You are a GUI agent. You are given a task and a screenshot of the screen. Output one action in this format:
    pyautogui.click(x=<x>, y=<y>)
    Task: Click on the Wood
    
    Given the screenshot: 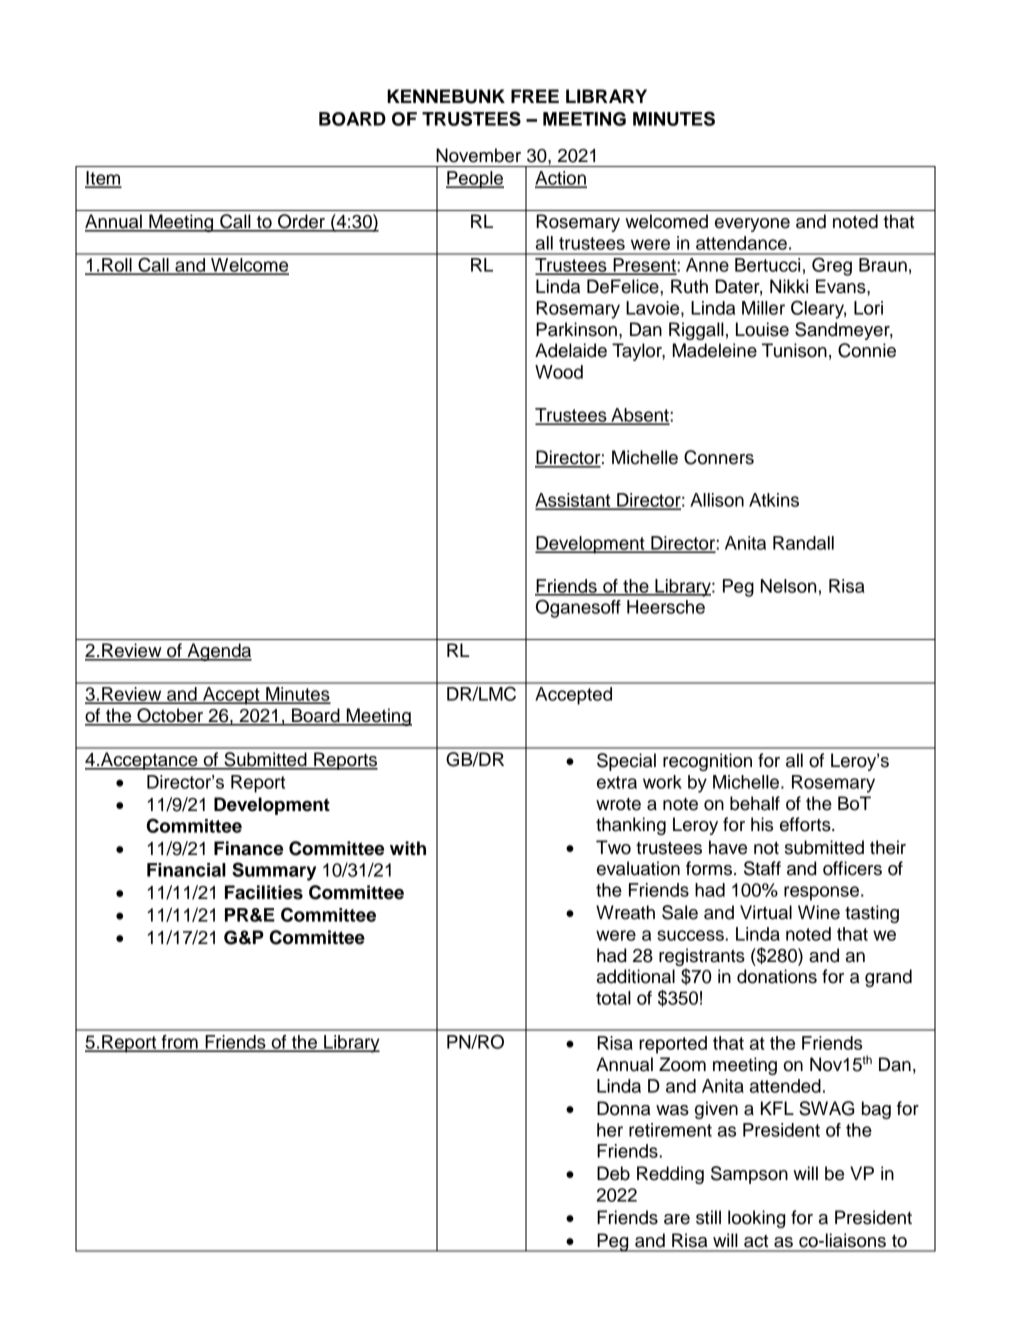 What is the action you would take?
    pyautogui.click(x=559, y=372)
